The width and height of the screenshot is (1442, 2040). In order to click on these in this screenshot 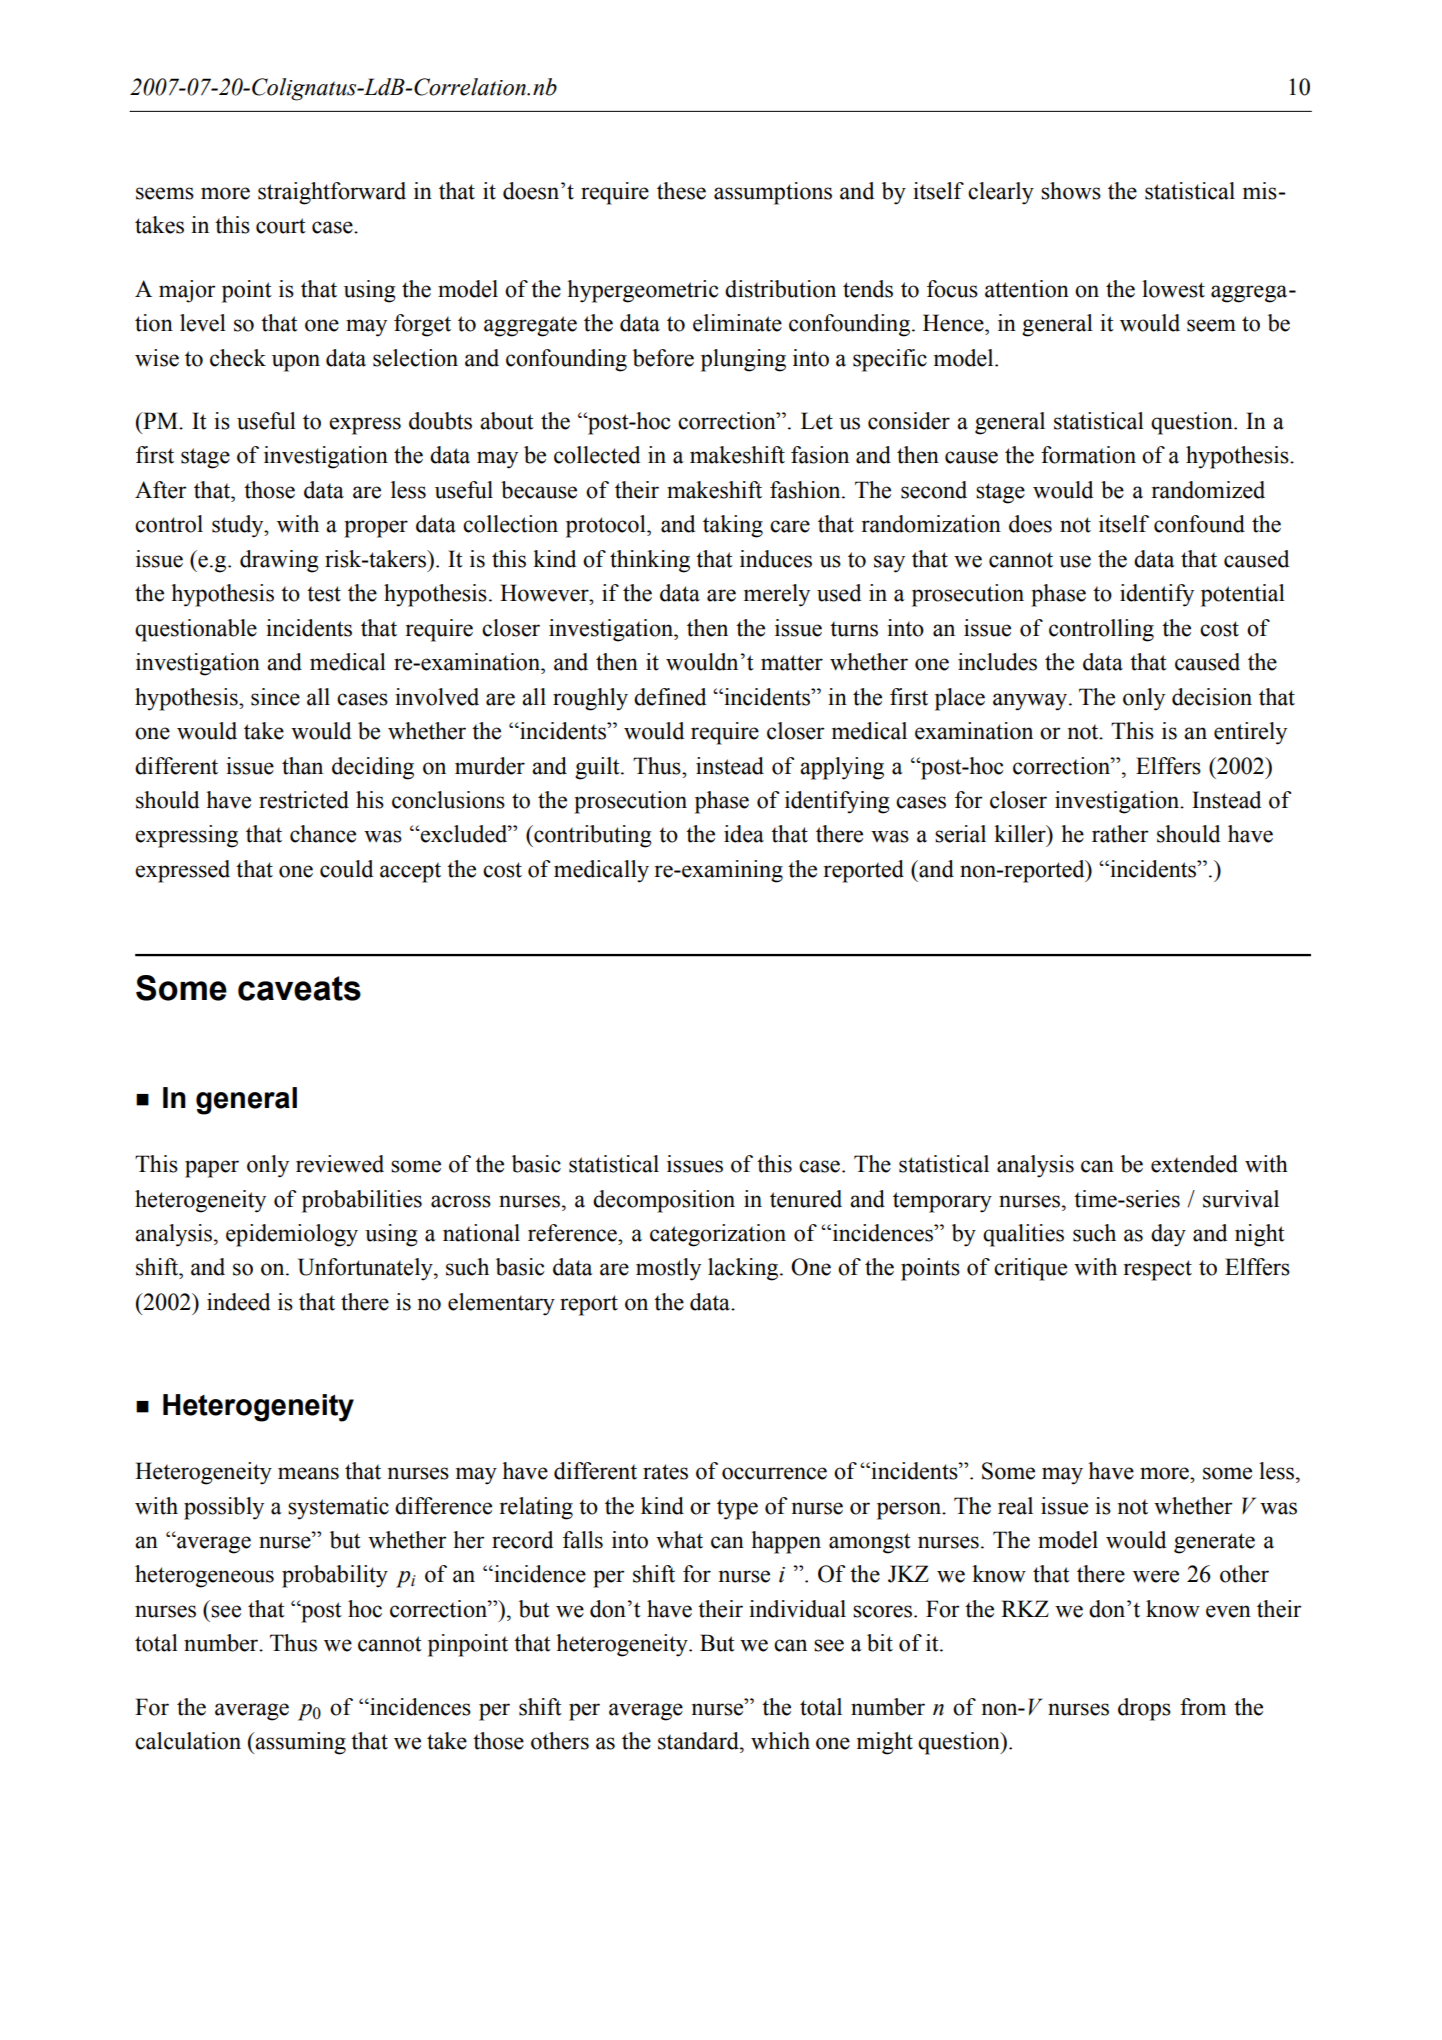, I will do `click(681, 191)`.
